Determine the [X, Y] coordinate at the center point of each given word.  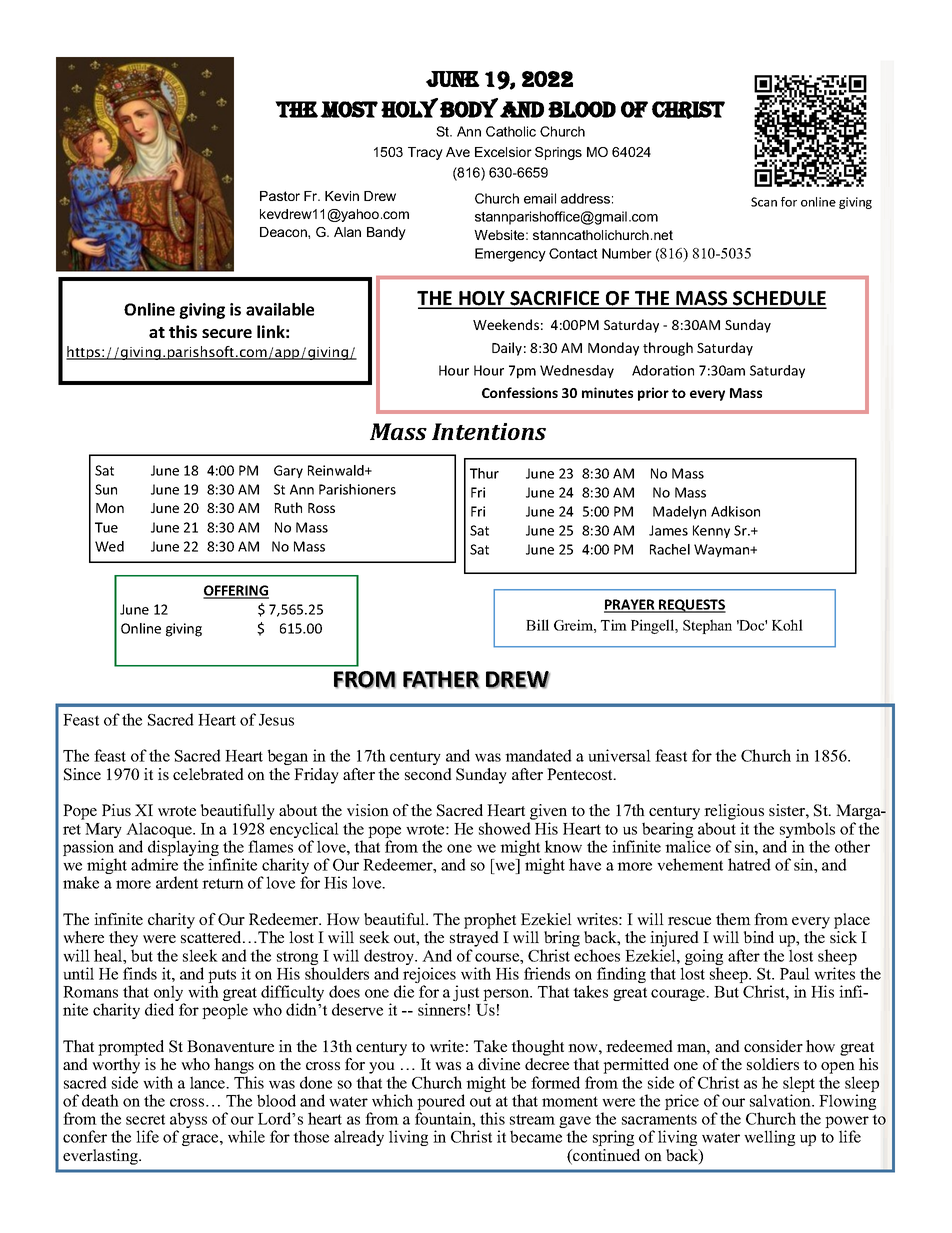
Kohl [787, 625]
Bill [537, 625]
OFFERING [236, 591]
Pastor [280, 196]
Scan [764, 202]
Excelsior [503, 152]
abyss [188, 1121]
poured [441, 1103]
